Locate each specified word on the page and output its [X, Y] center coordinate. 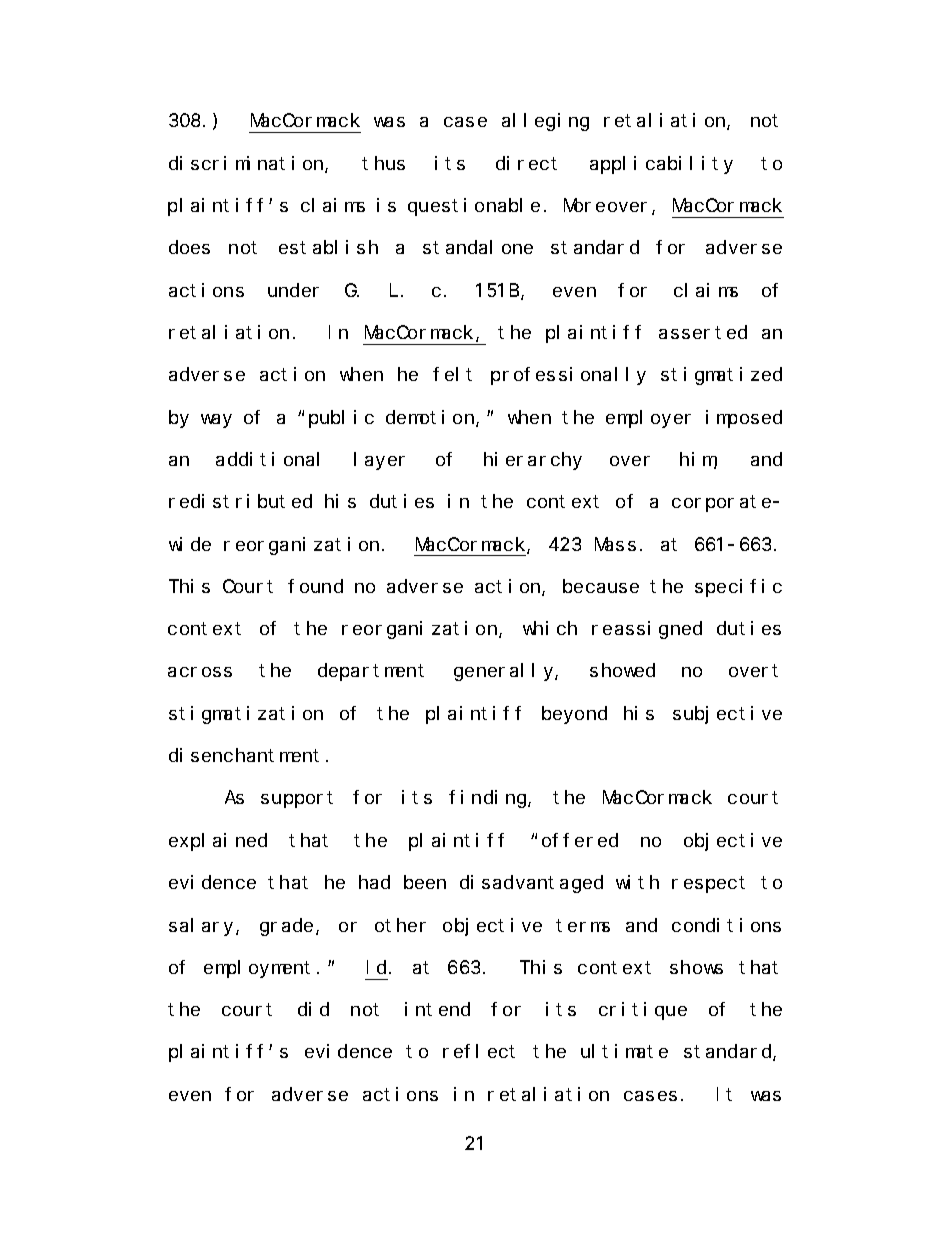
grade [286, 927]
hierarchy [533, 461]
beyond [574, 715]
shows [696, 967]
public [341, 419]
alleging [545, 122]
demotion [431, 418]
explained [218, 842]
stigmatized [721, 376]
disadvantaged [531, 884]
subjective [727, 715]
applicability [661, 165]
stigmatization [246, 715]
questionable [474, 207]
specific [738, 588]
